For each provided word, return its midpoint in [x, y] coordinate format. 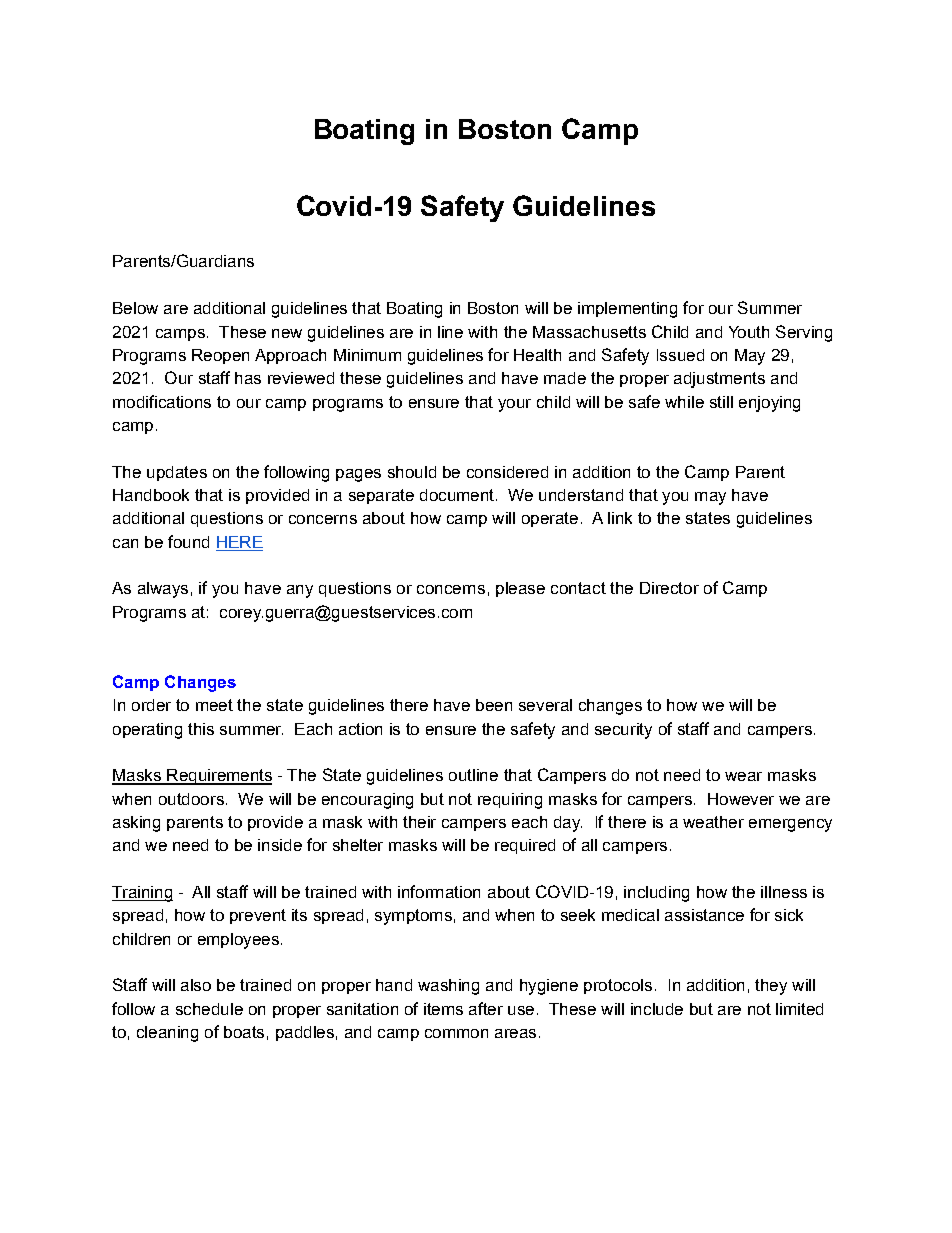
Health [537, 355]
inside [280, 845]
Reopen [220, 356]
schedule [209, 1009]
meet [214, 705]
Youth [749, 332]
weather [713, 822]
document [457, 495]
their [419, 822]
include [657, 1009]
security [623, 731]
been [494, 705]
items [443, 1009]
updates [177, 473]
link [620, 518]
